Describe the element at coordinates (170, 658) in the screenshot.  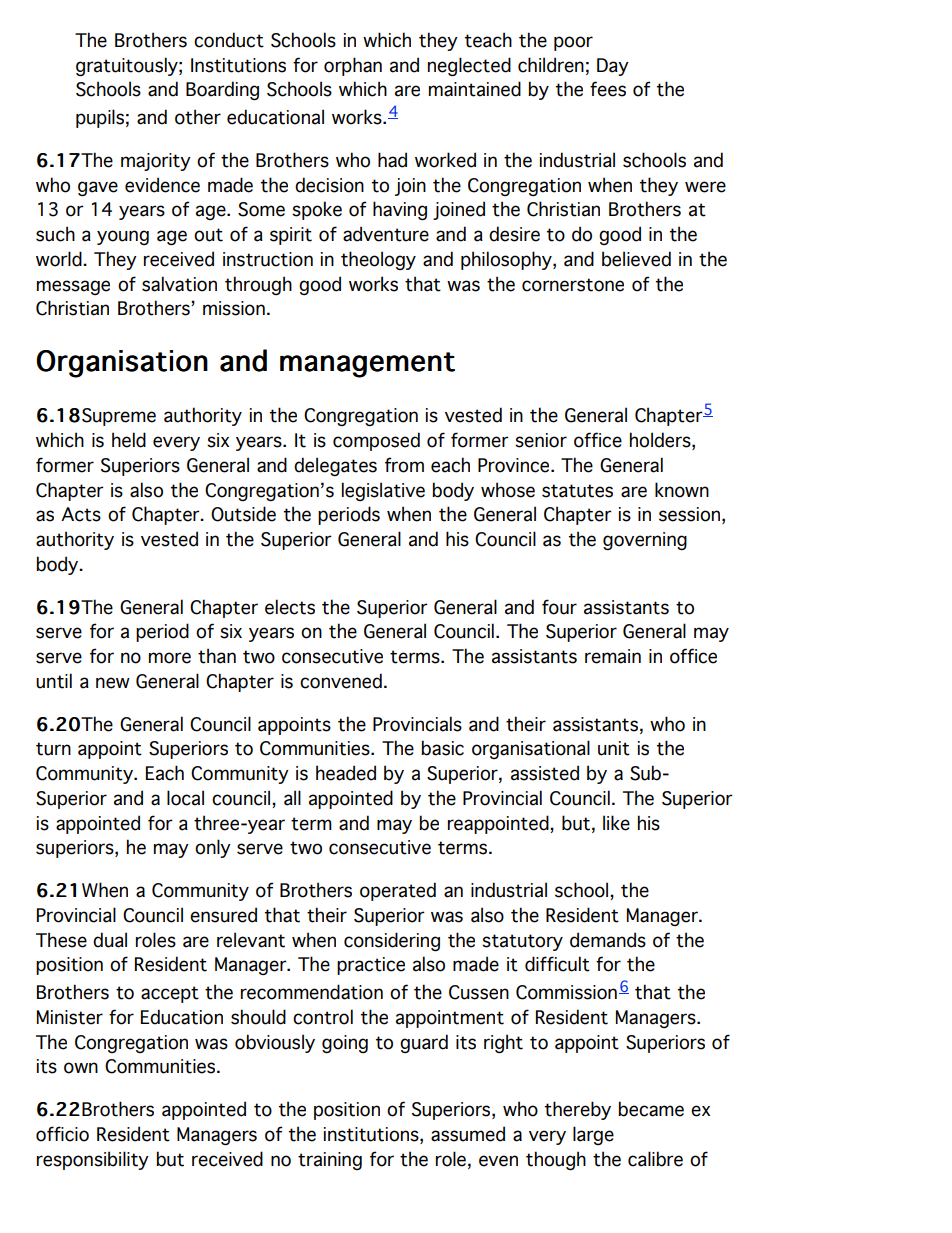
I see `more` at that location.
